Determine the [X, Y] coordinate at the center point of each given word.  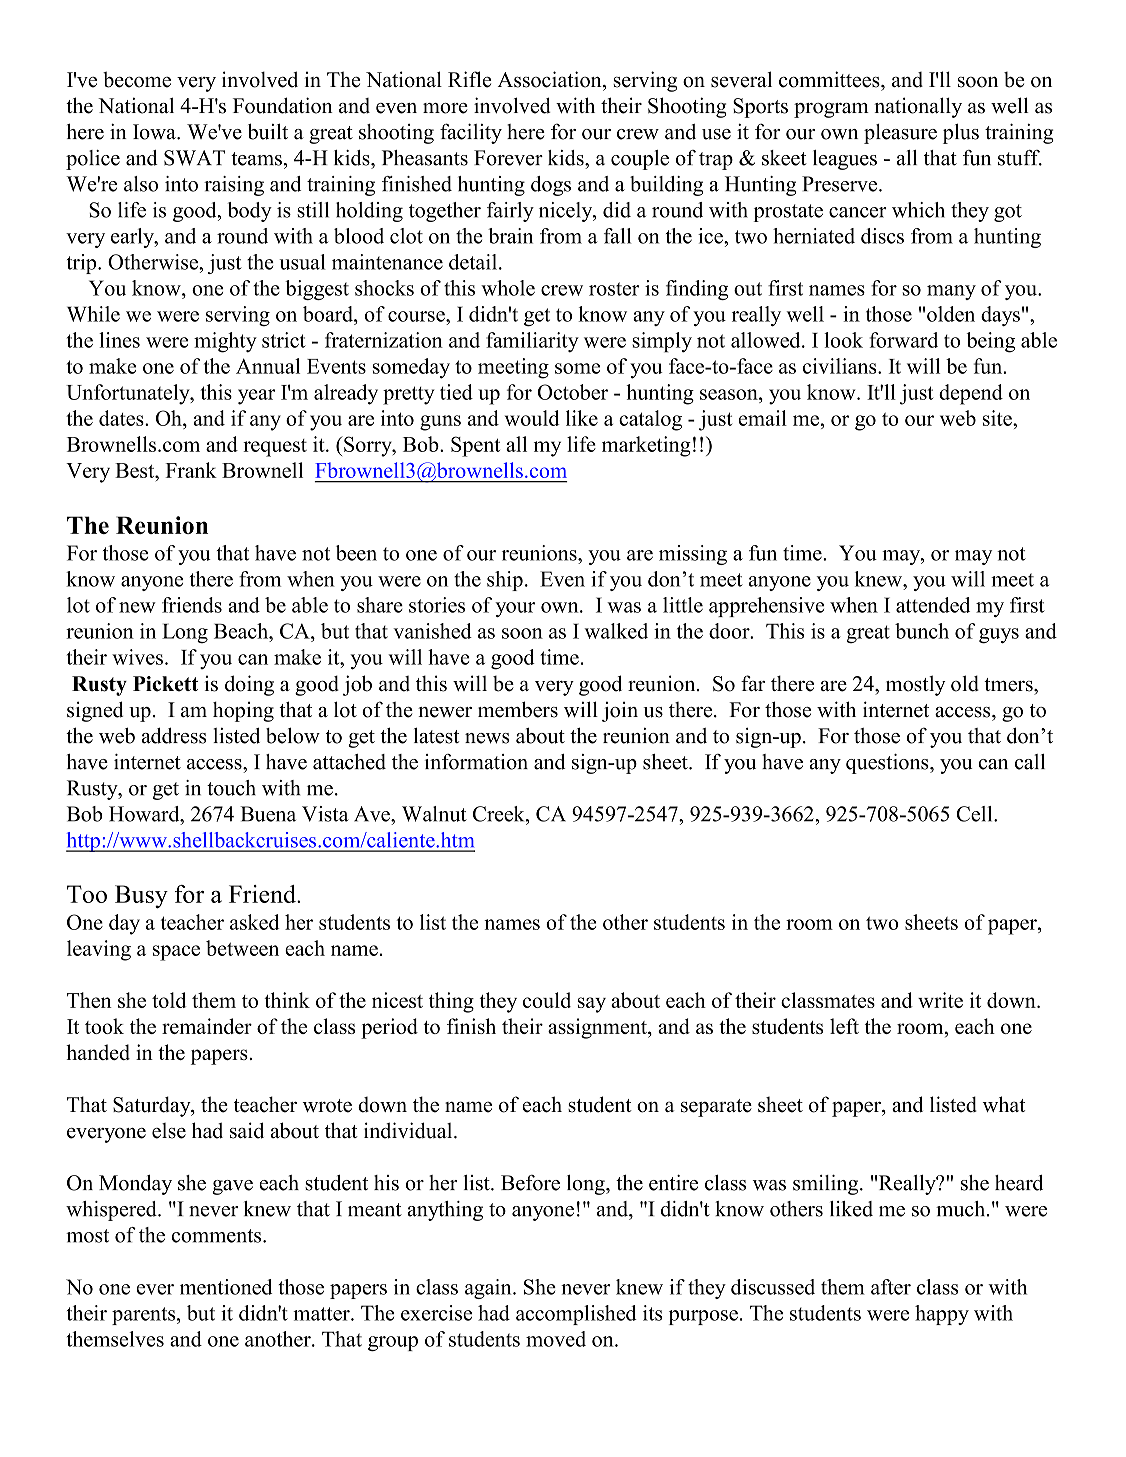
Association [550, 79]
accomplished [576, 1315]
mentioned [226, 1287]
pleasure [900, 134]
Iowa [155, 132]
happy [942, 1315]
